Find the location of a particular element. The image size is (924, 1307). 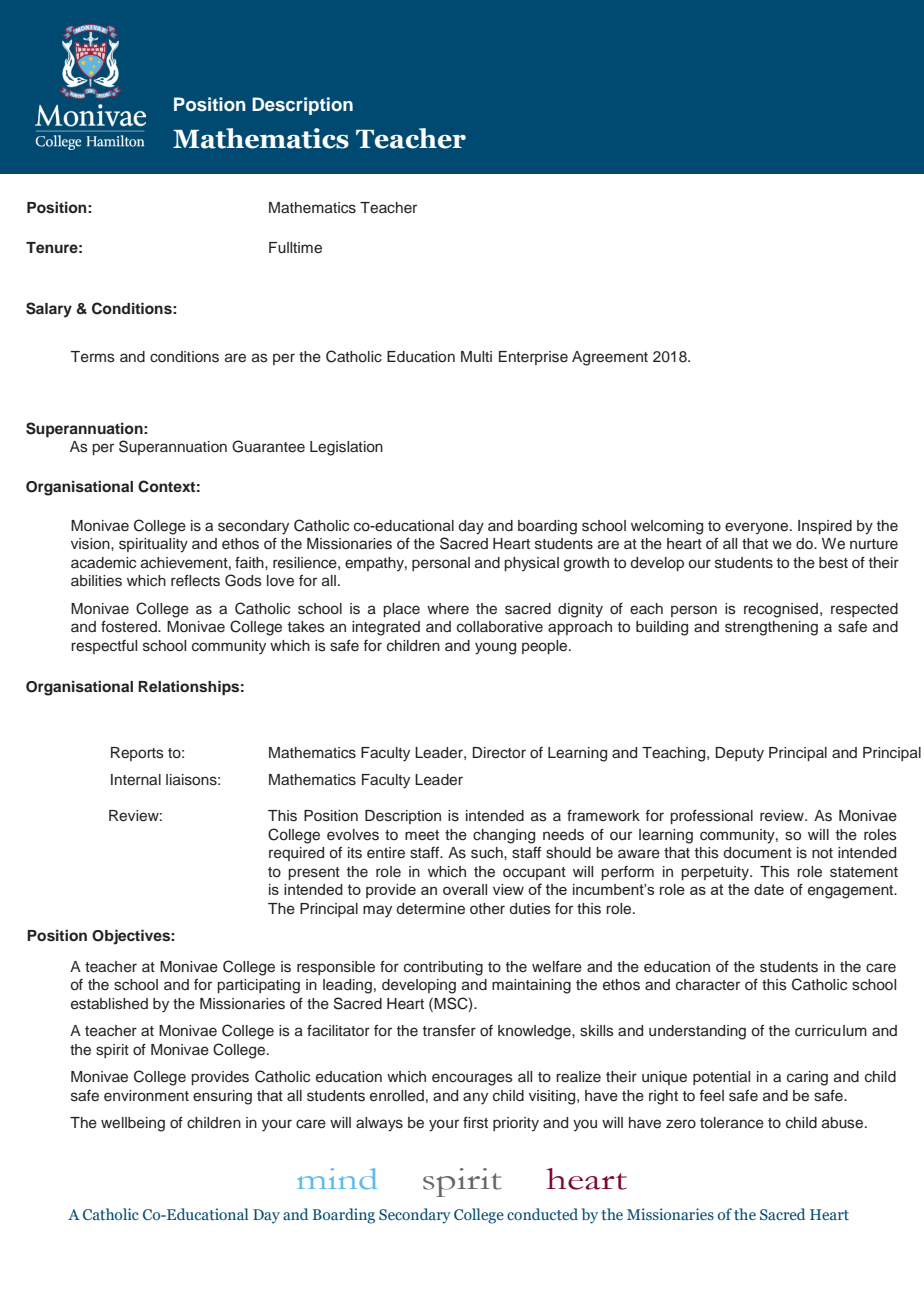

Agreement is located at coordinates (610, 358).
